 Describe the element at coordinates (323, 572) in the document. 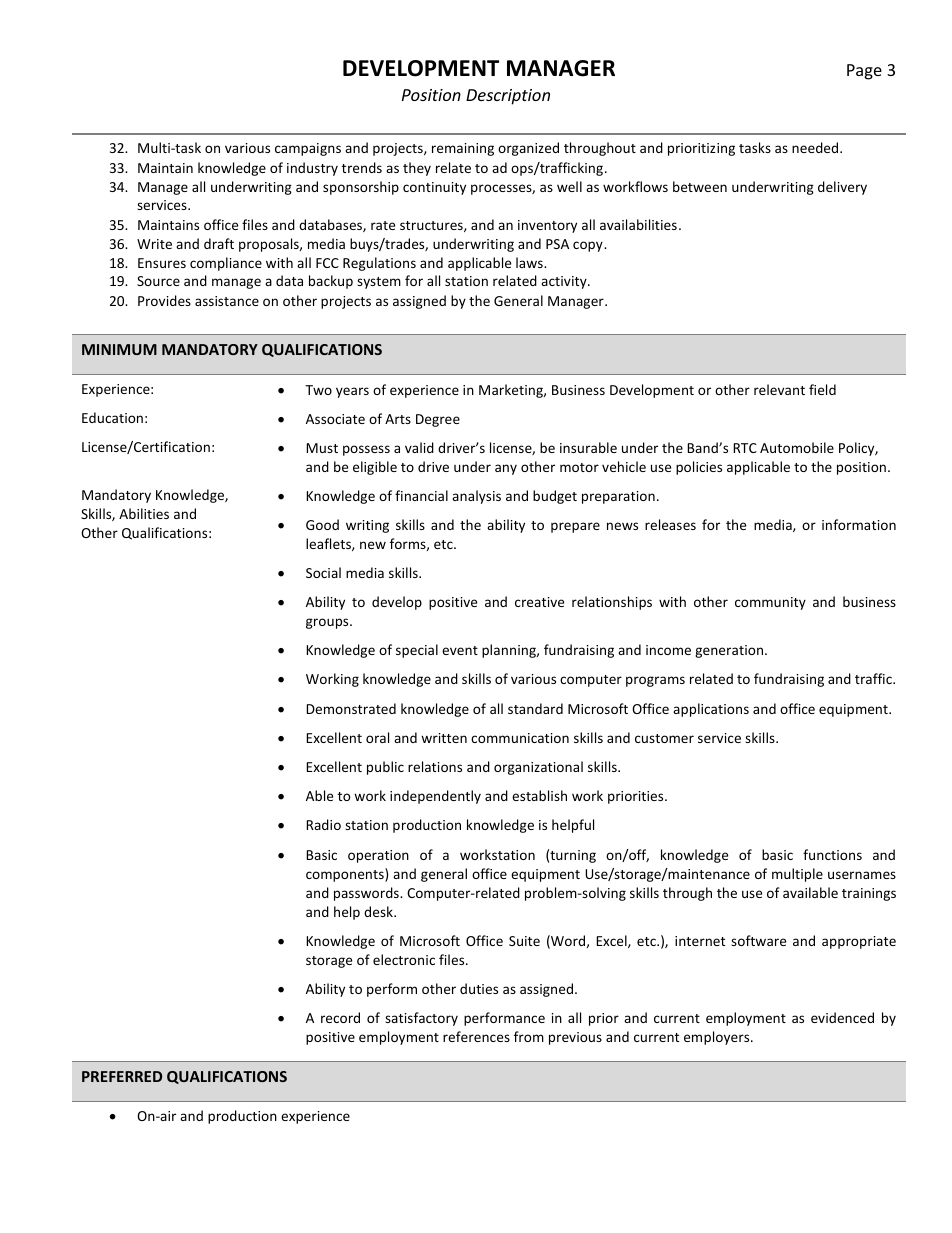

I see `Social` at that location.
